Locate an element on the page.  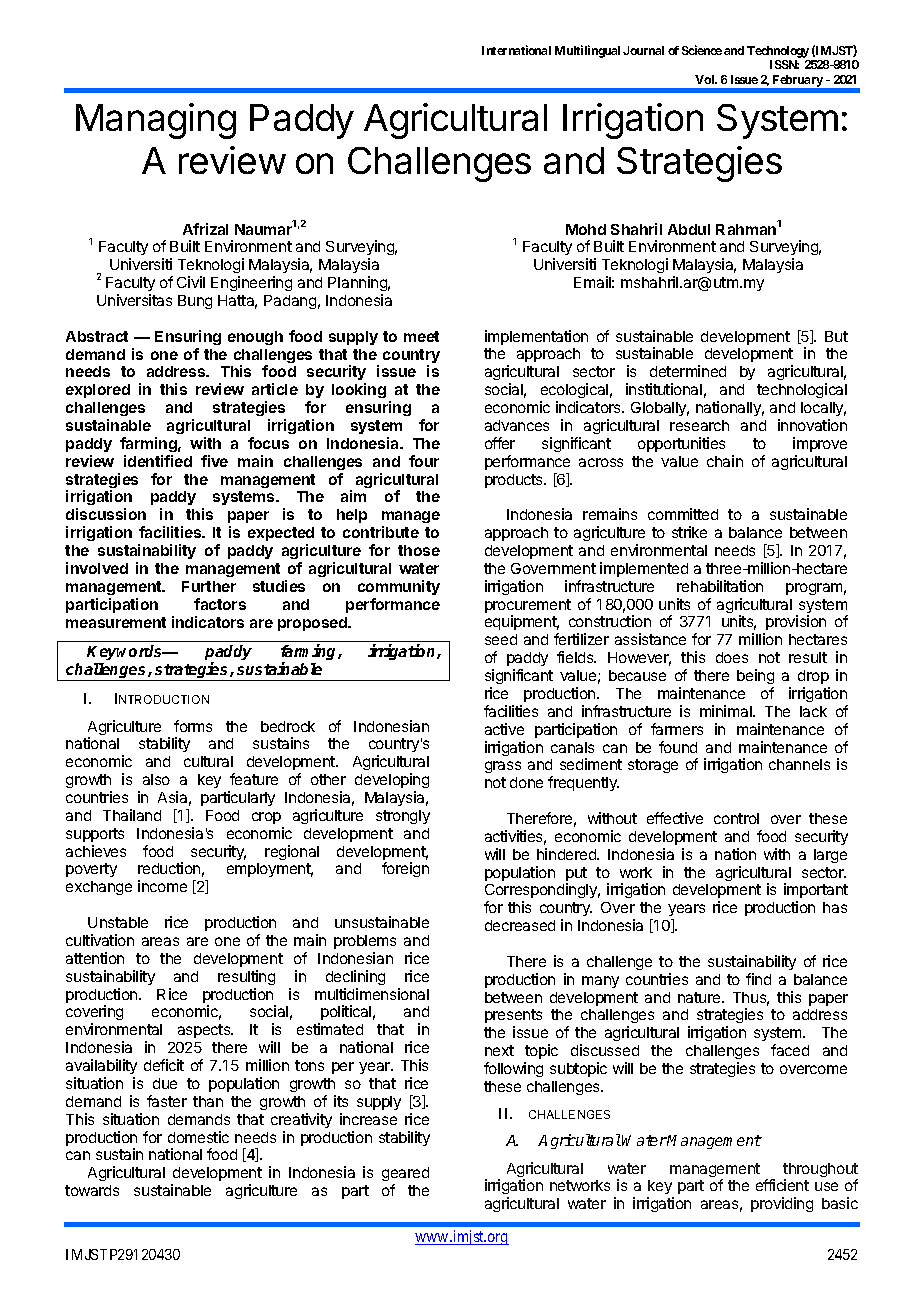
meet is located at coordinates (421, 336).
